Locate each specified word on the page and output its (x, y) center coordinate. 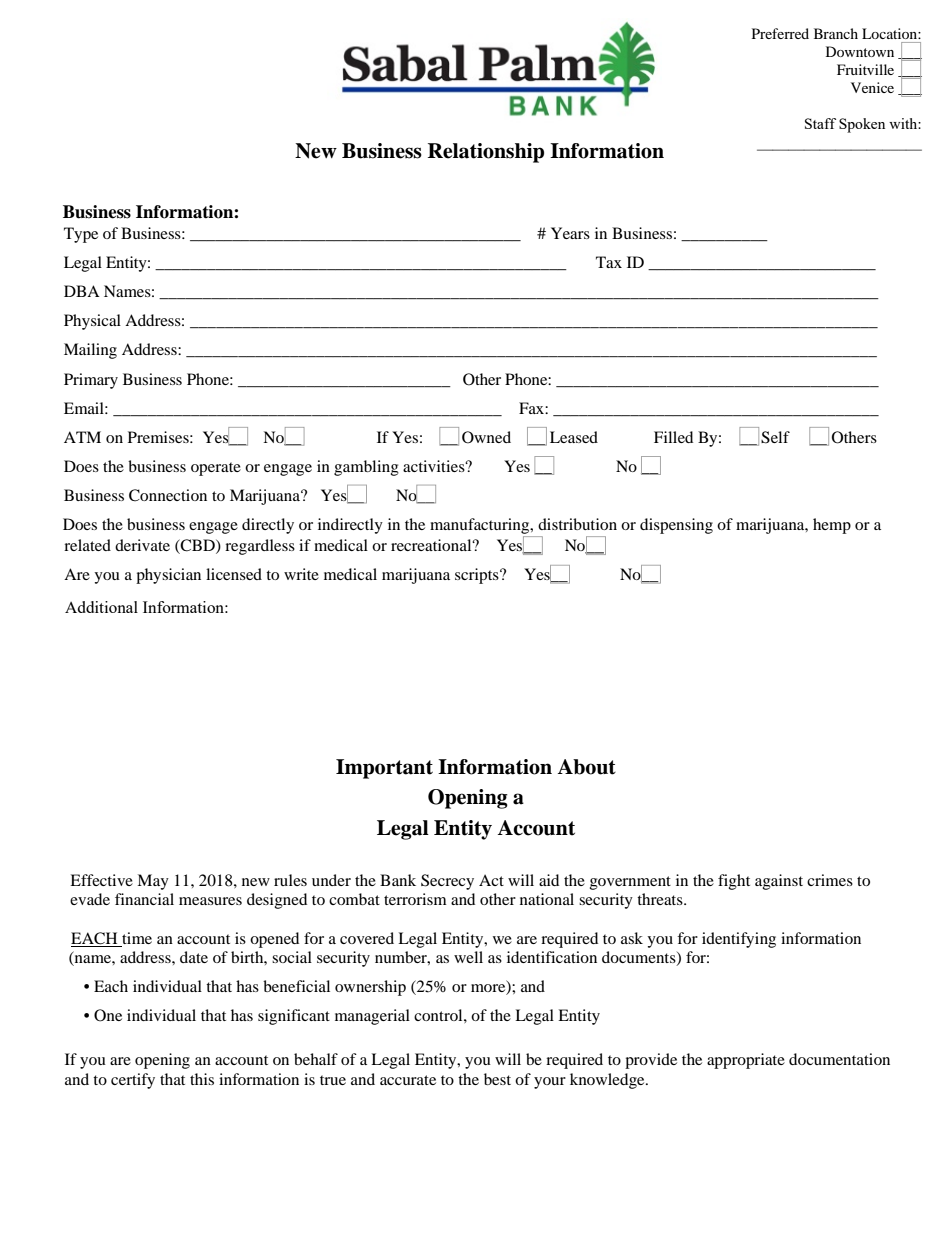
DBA (82, 291)
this (202, 1079)
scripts (478, 576)
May (153, 882)
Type (81, 235)
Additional (101, 607)
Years (570, 233)
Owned (486, 437)
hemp (832, 526)
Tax (609, 262)
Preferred (780, 33)
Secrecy (447, 882)
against (779, 882)
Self (775, 437)
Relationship (486, 153)
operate (216, 469)
